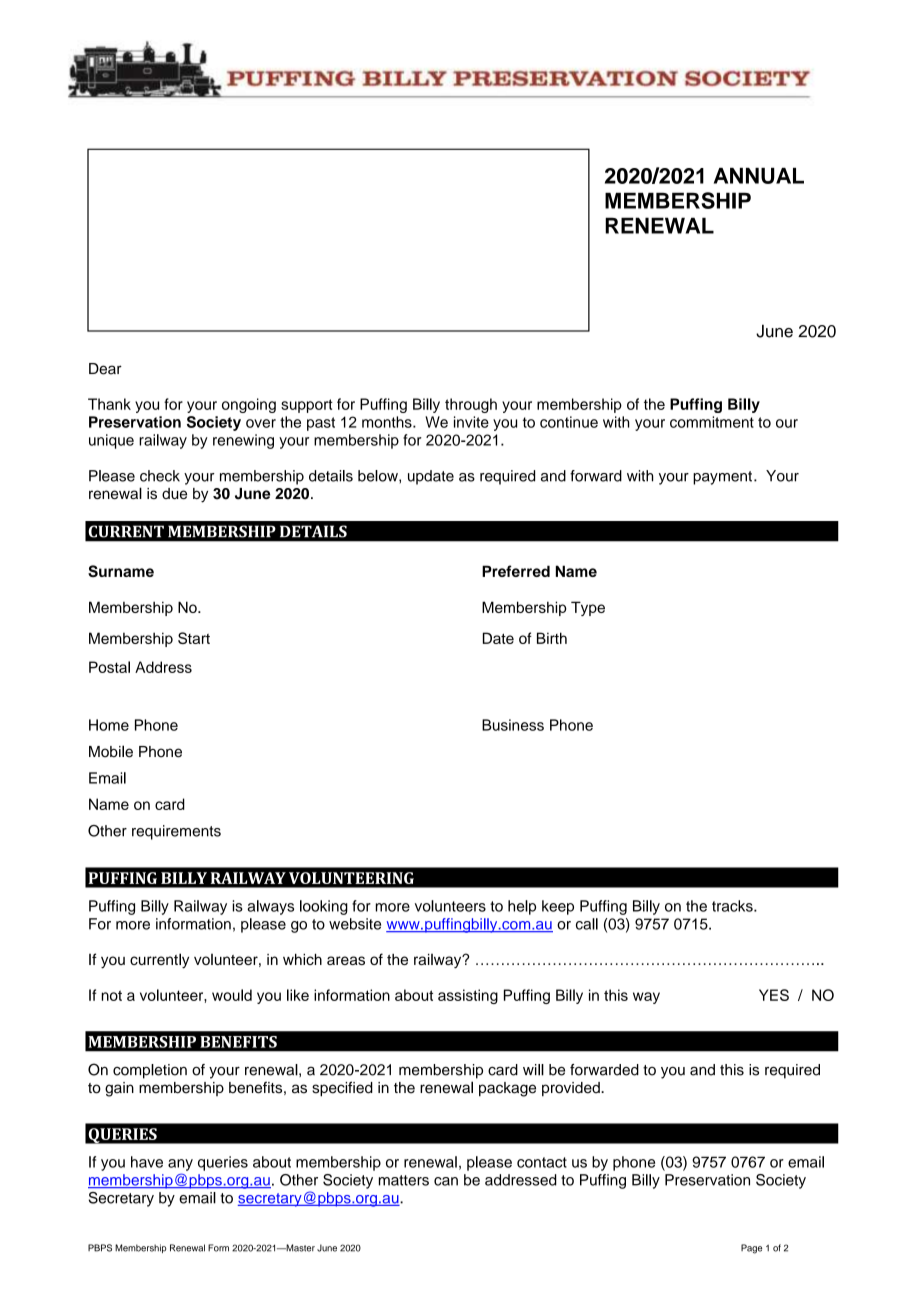 The width and height of the screenshot is (924, 1308). I want to click on payment, so click(722, 478).
